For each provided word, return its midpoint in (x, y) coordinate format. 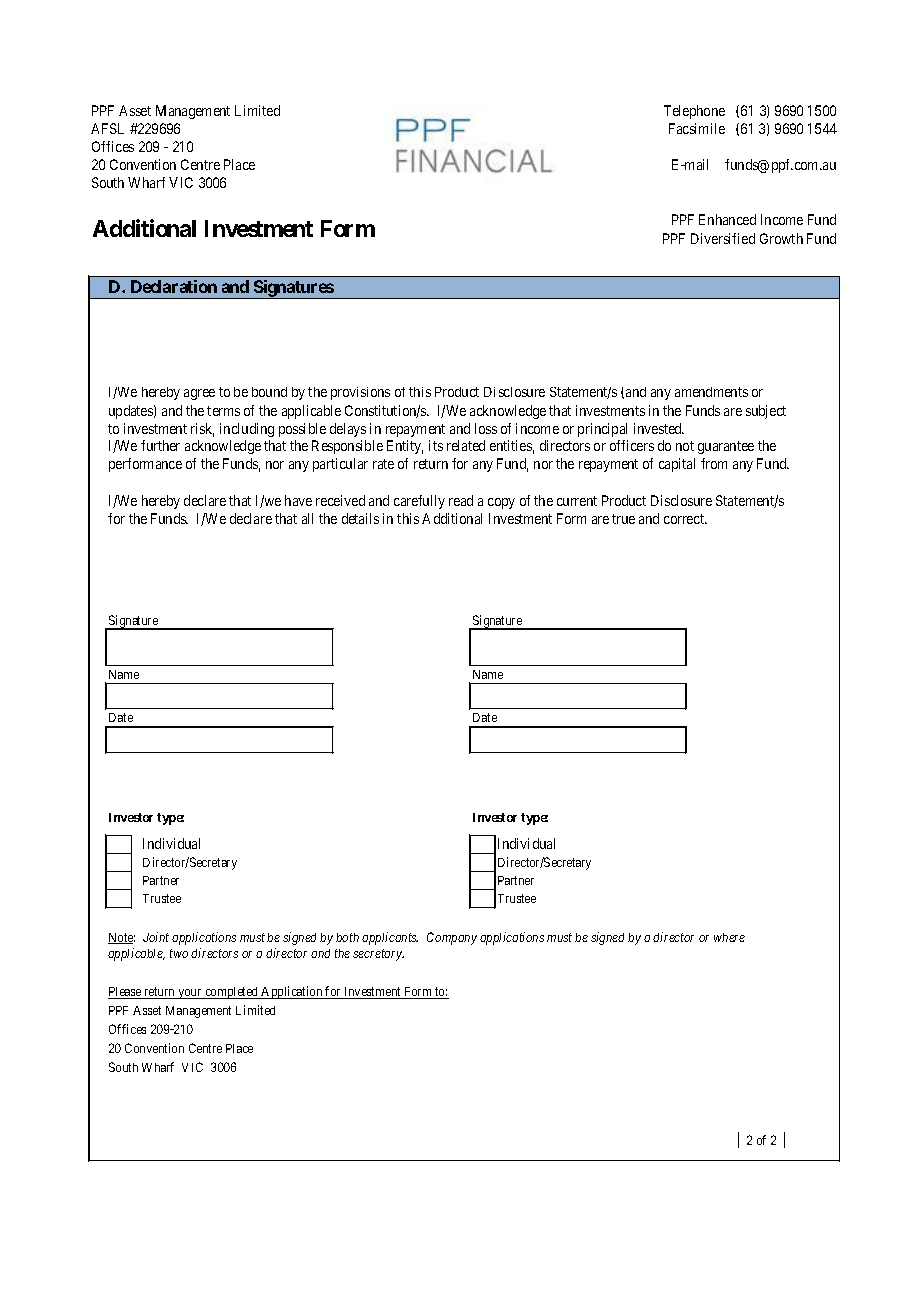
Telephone (694, 112)
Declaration (174, 286)
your (190, 994)
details (360, 518)
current (577, 501)
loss (486, 428)
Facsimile (697, 128)
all (307, 518)
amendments (711, 392)
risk (202, 430)
